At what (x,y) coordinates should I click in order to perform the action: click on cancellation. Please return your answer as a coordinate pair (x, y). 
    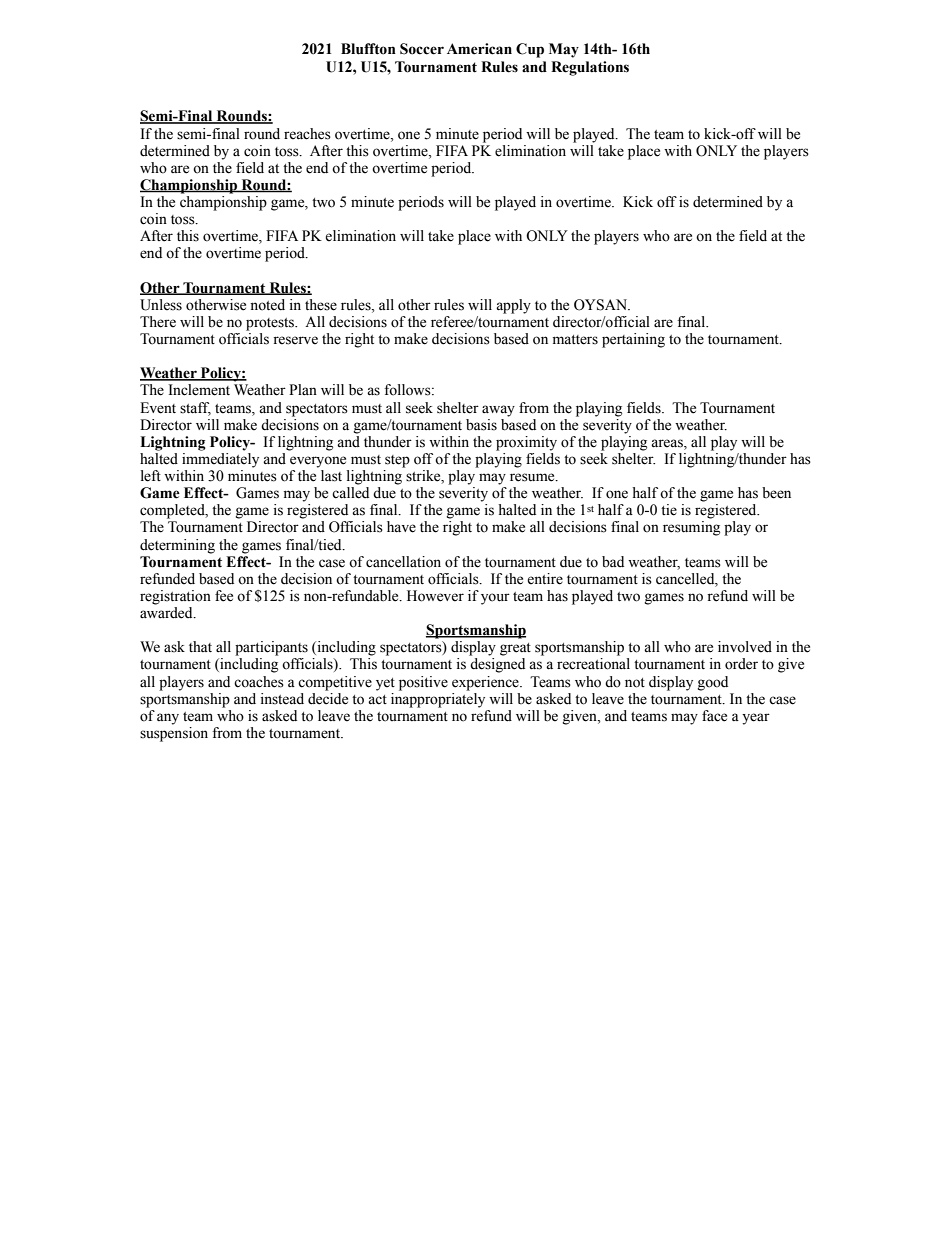
    Looking at the image, I should click on (403, 562).
